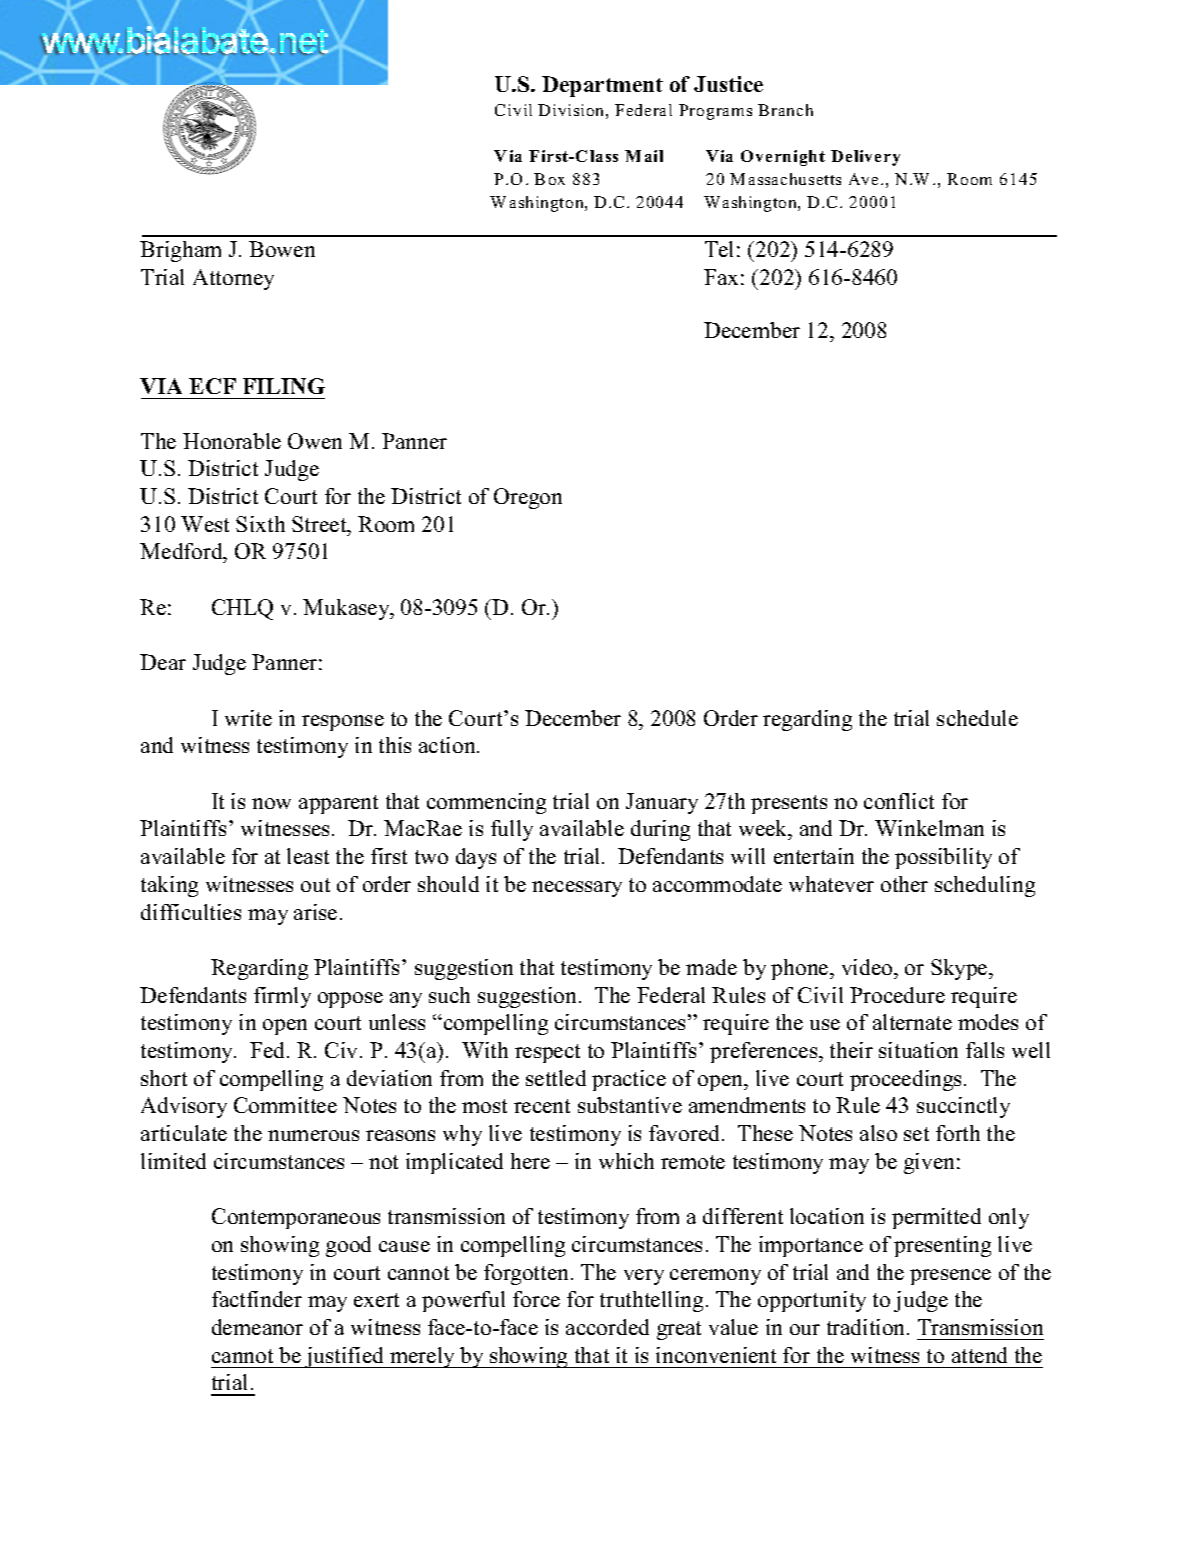  What do you see at coordinates (180, 251) in the document?
I see `Brigham` at bounding box center [180, 251].
